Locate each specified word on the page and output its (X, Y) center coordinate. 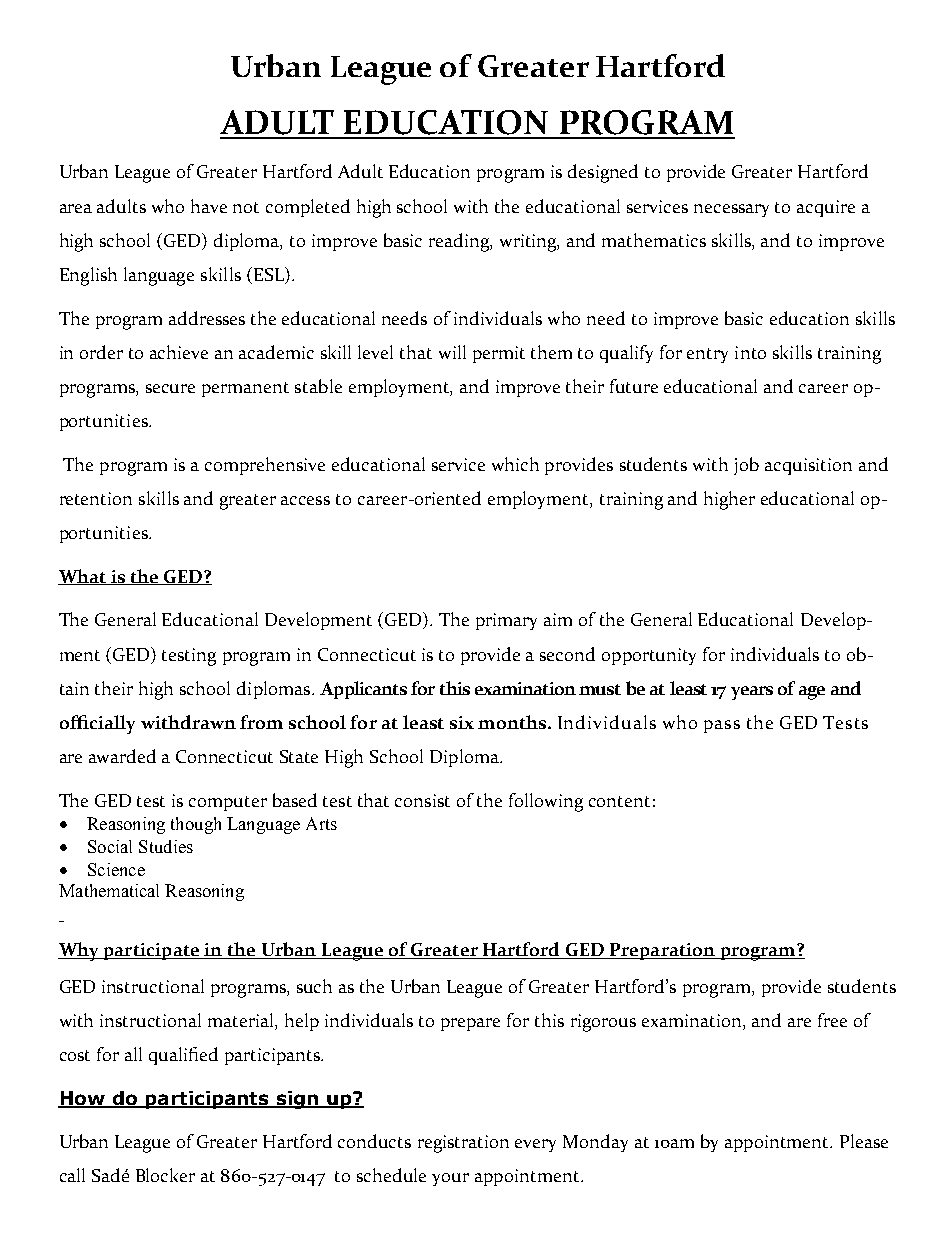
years (752, 693)
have (209, 206)
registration (463, 1144)
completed (308, 208)
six (462, 722)
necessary (731, 210)
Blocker (165, 1175)
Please (864, 1141)
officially (97, 724)
